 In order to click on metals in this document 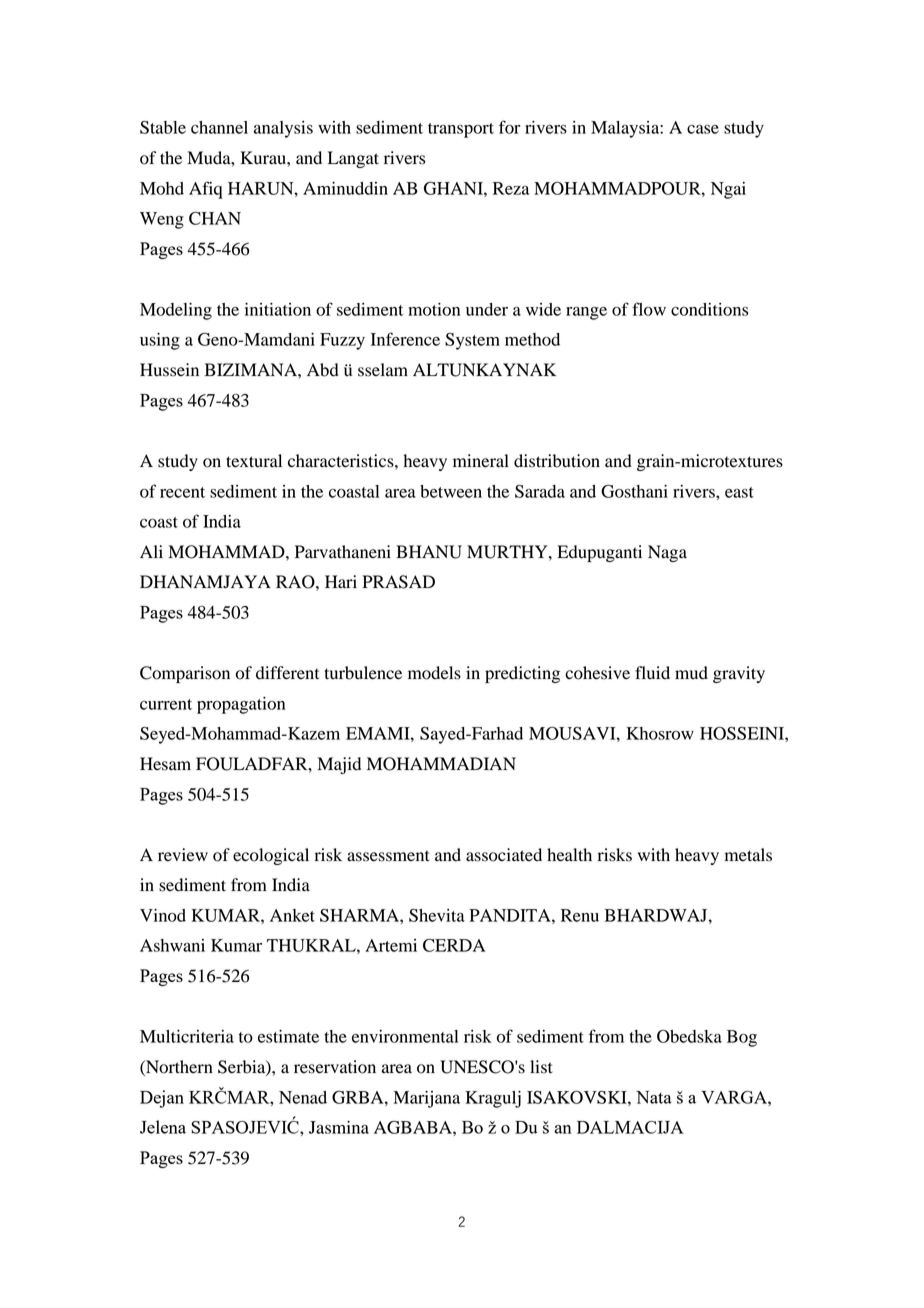, I will do `click(748, 855)`.
